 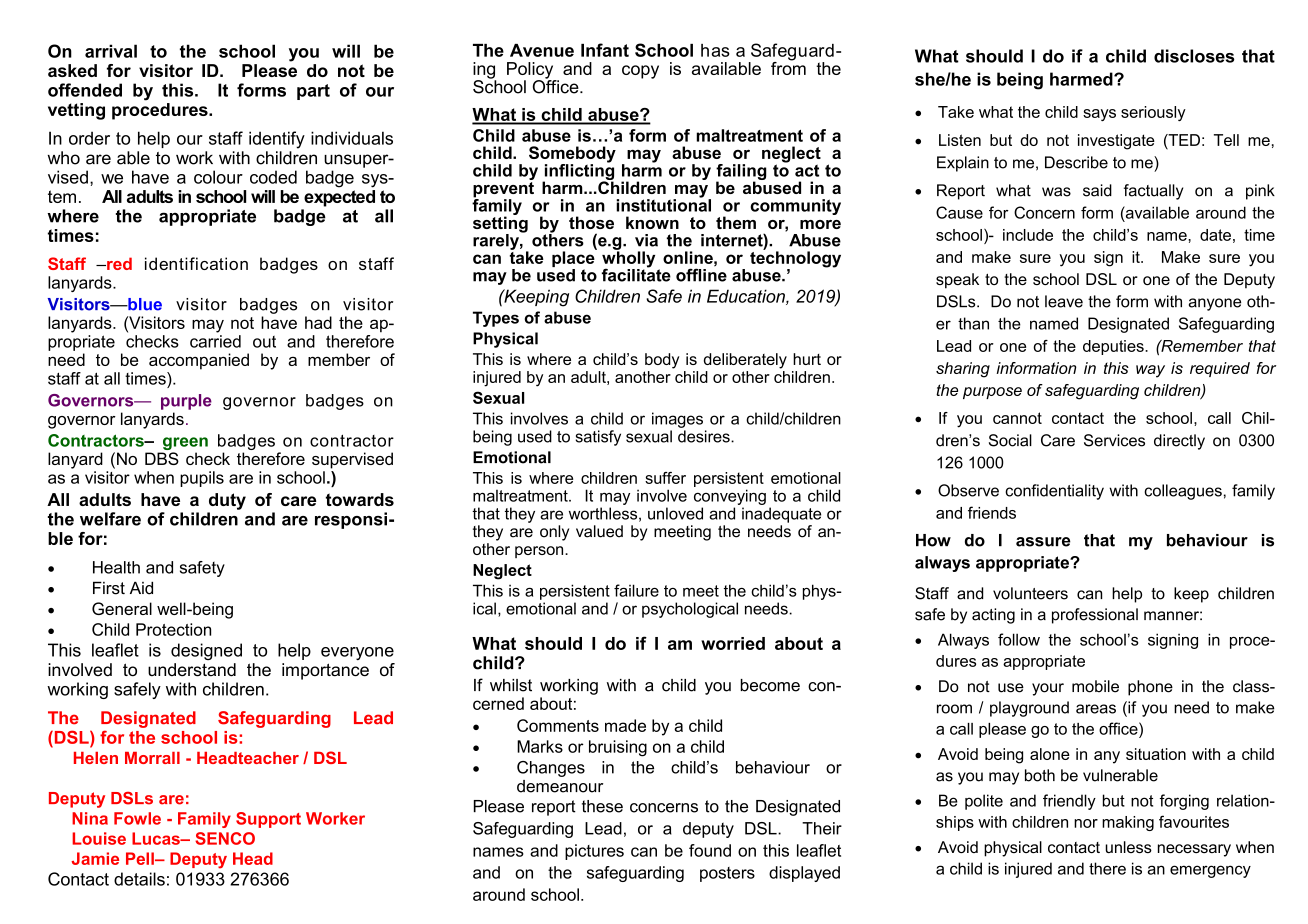 What do you see at coordinates (157, 838) in the page?
I see `Lucas` at bounding box center [157, 838].
